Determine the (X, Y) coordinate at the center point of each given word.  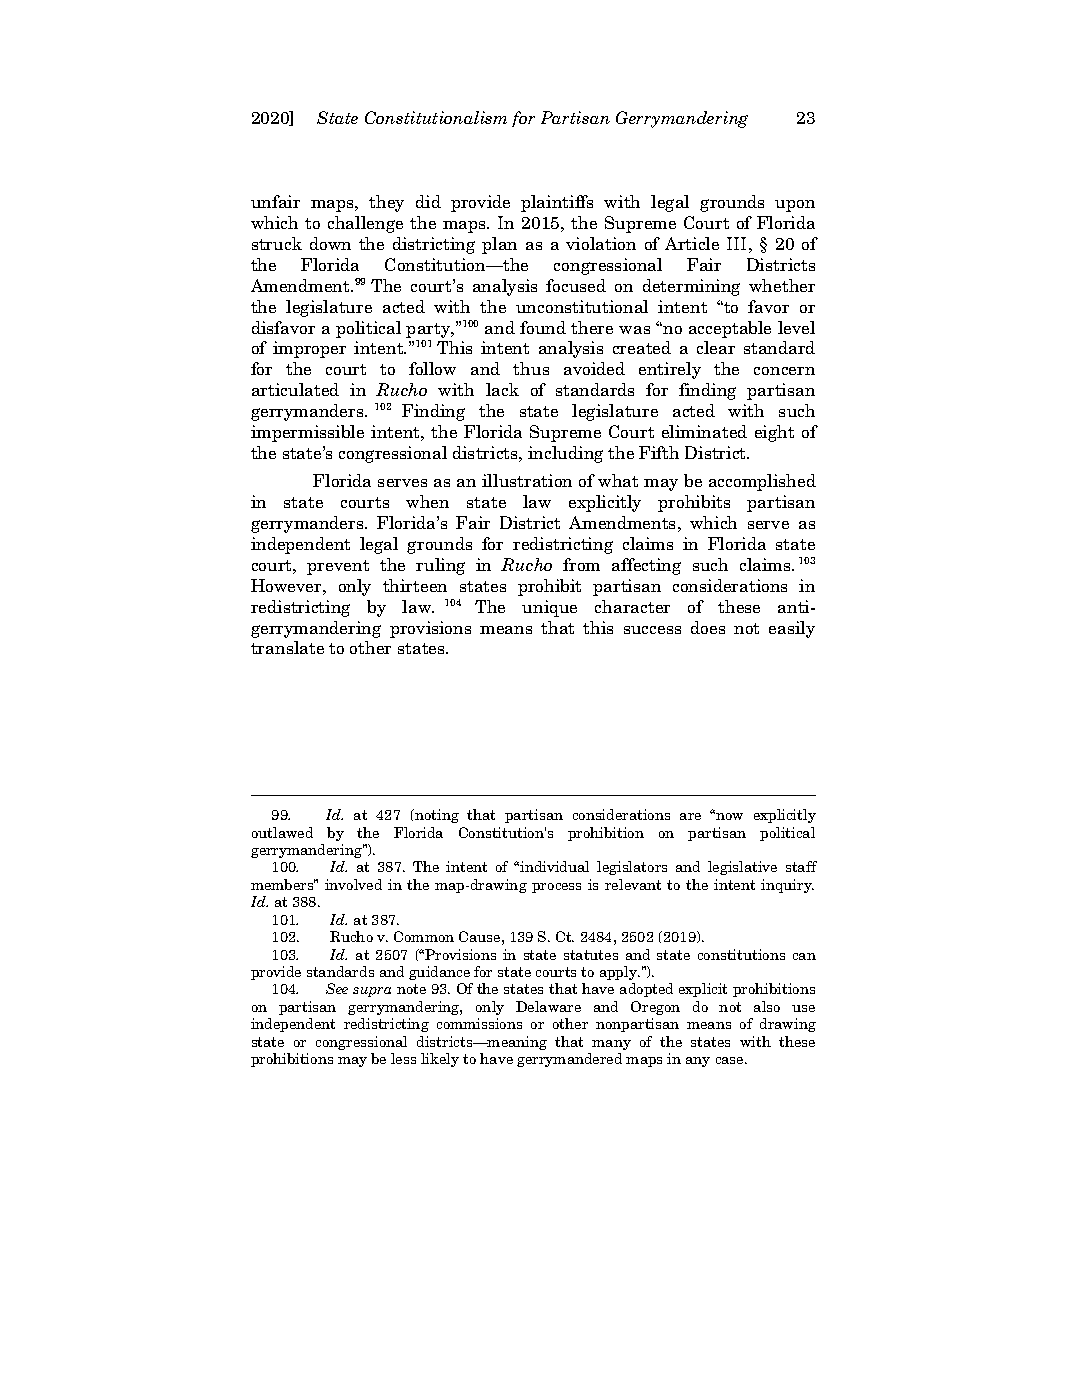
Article (692, 243)
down (330, 243)
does (708, 627)
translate (287, 647)
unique (549, 608)
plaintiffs (557, 203)
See (337, 988)
